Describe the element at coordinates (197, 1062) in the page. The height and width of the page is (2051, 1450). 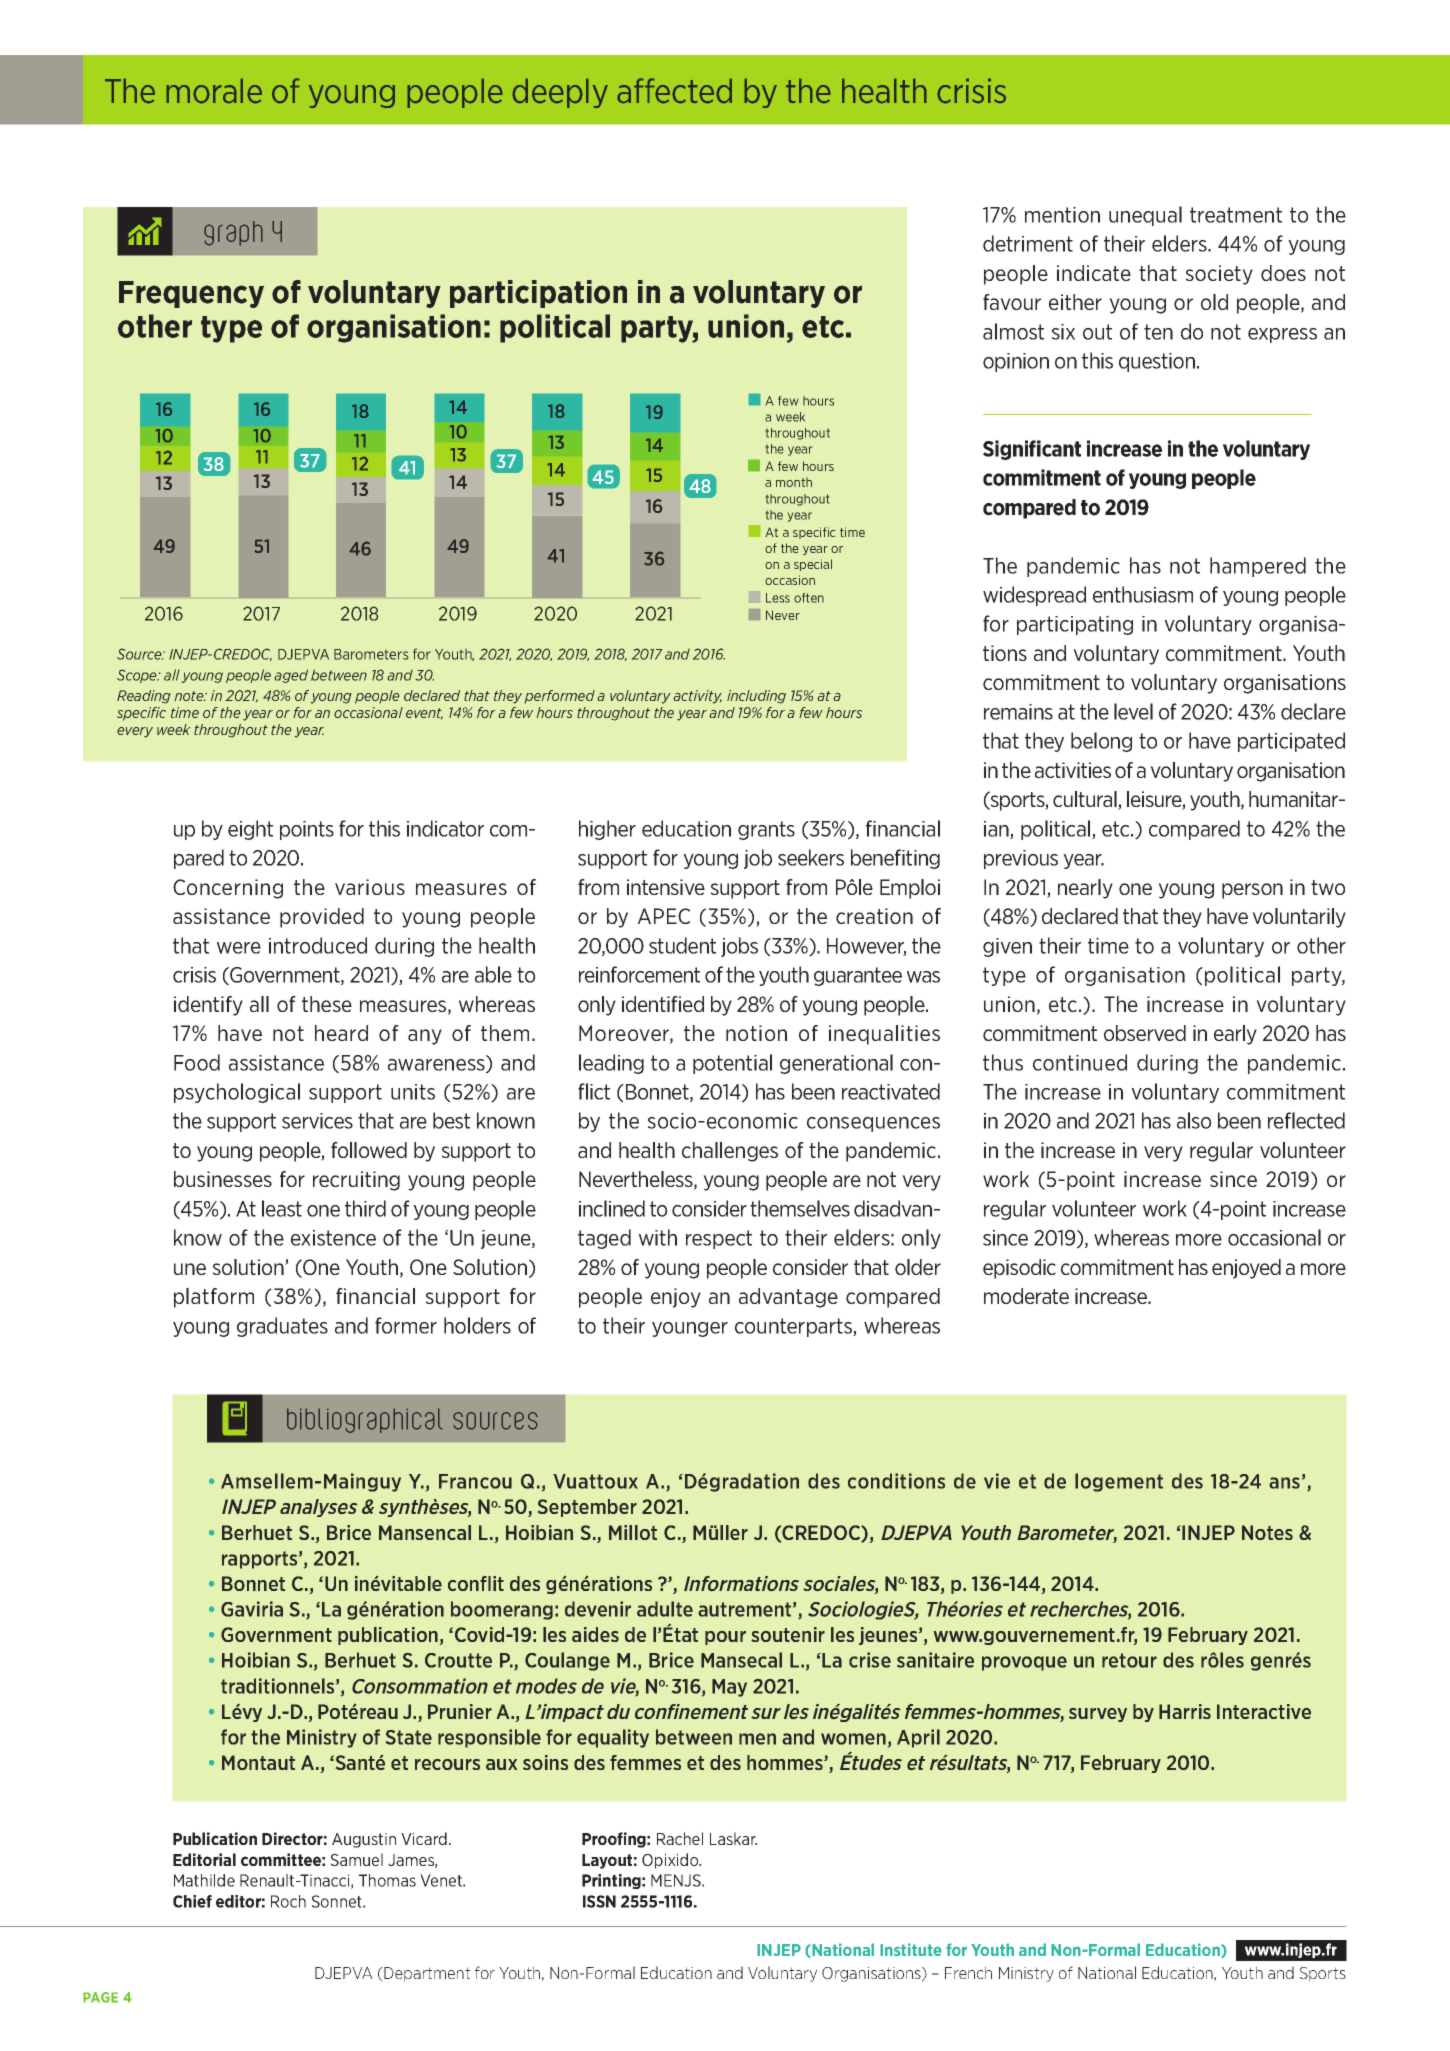
I see `Food` at that location.
